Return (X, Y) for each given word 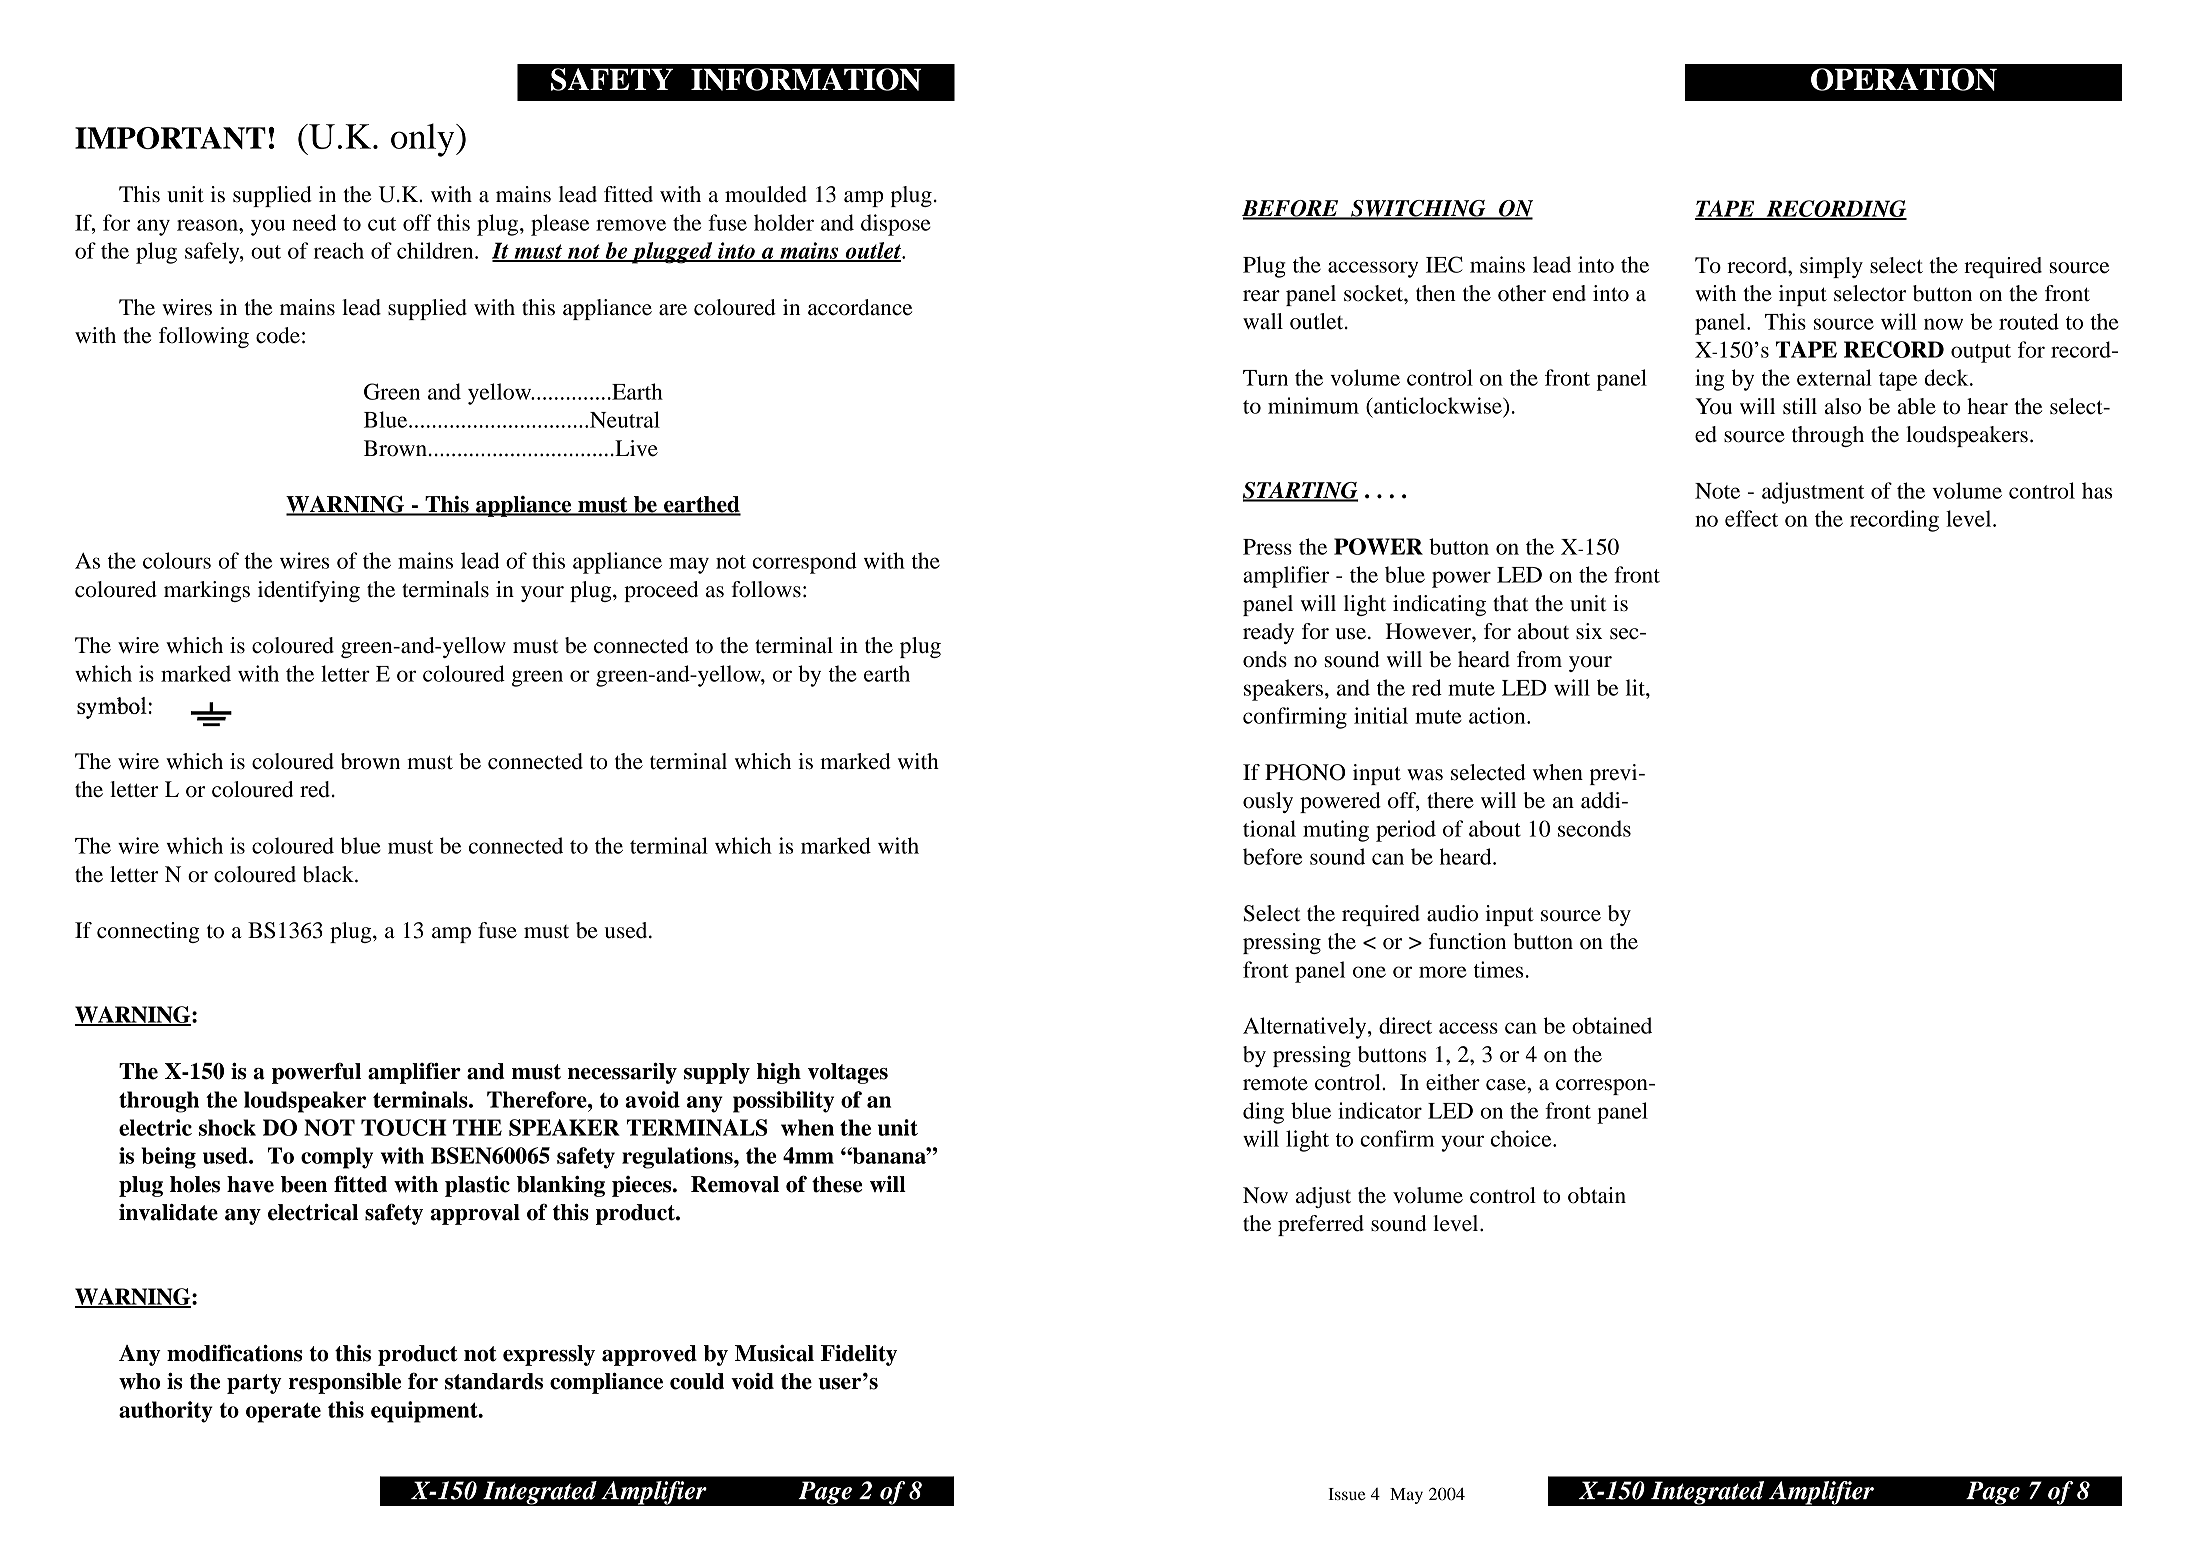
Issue (1347, 1494)
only (424, 140)
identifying (309, 591)
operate (283, 1412)
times (1498, 969)
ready (1268, 633)
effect (1751, 518)
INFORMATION (806, 79)
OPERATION (1904, 79)
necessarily (622, 1073)
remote (1275, 1083)
